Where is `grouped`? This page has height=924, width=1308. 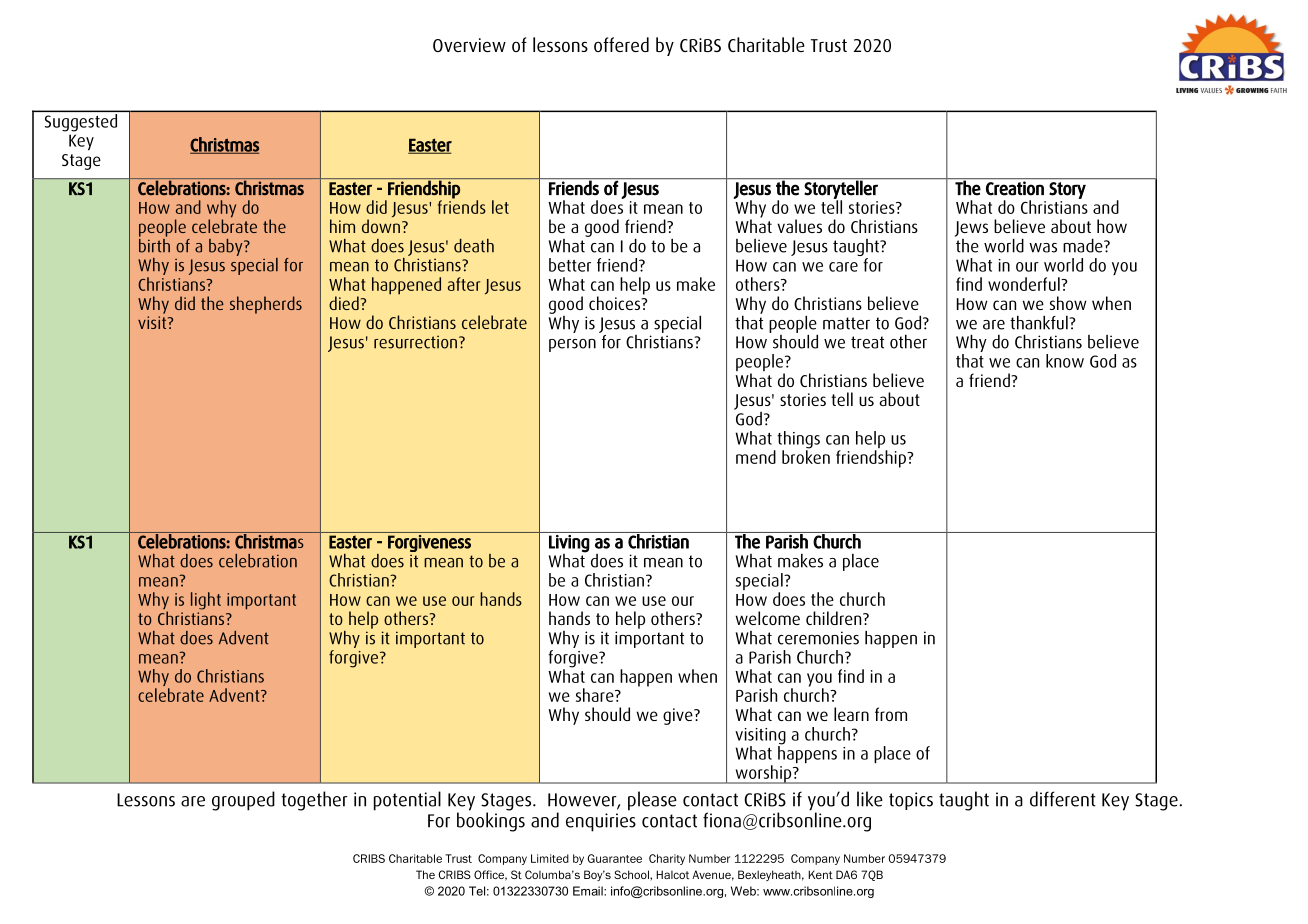 grouped is located at coordinates (243, 801).
